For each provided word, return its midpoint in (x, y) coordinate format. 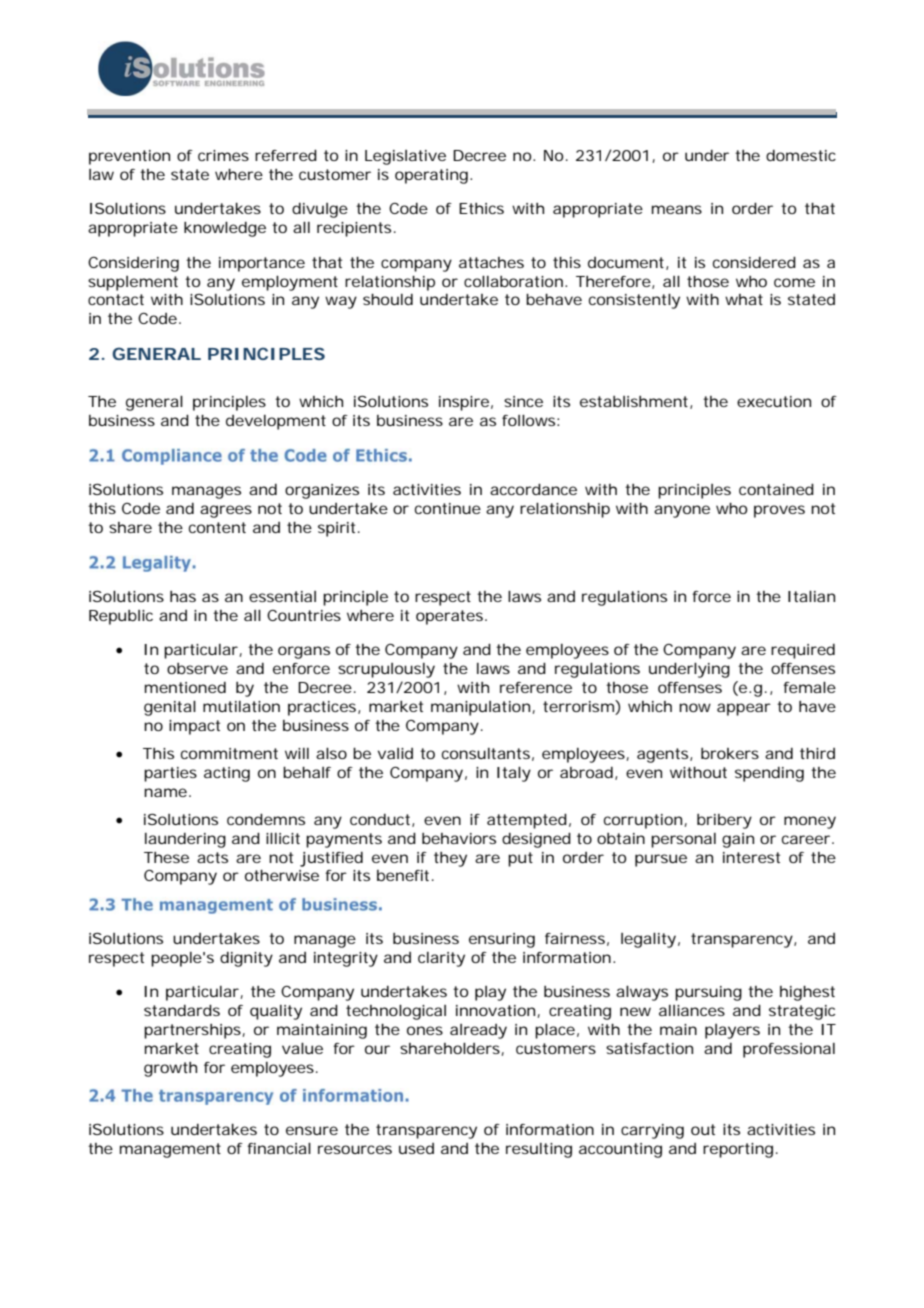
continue (448, 508)
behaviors (459, 838)
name (165, 792)
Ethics (481, 208)
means (677, 209)
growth (170, 1069)
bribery (724, 821)
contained (776, 489)
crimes (223, 155)
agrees (226, 511)
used (416, 1148)
